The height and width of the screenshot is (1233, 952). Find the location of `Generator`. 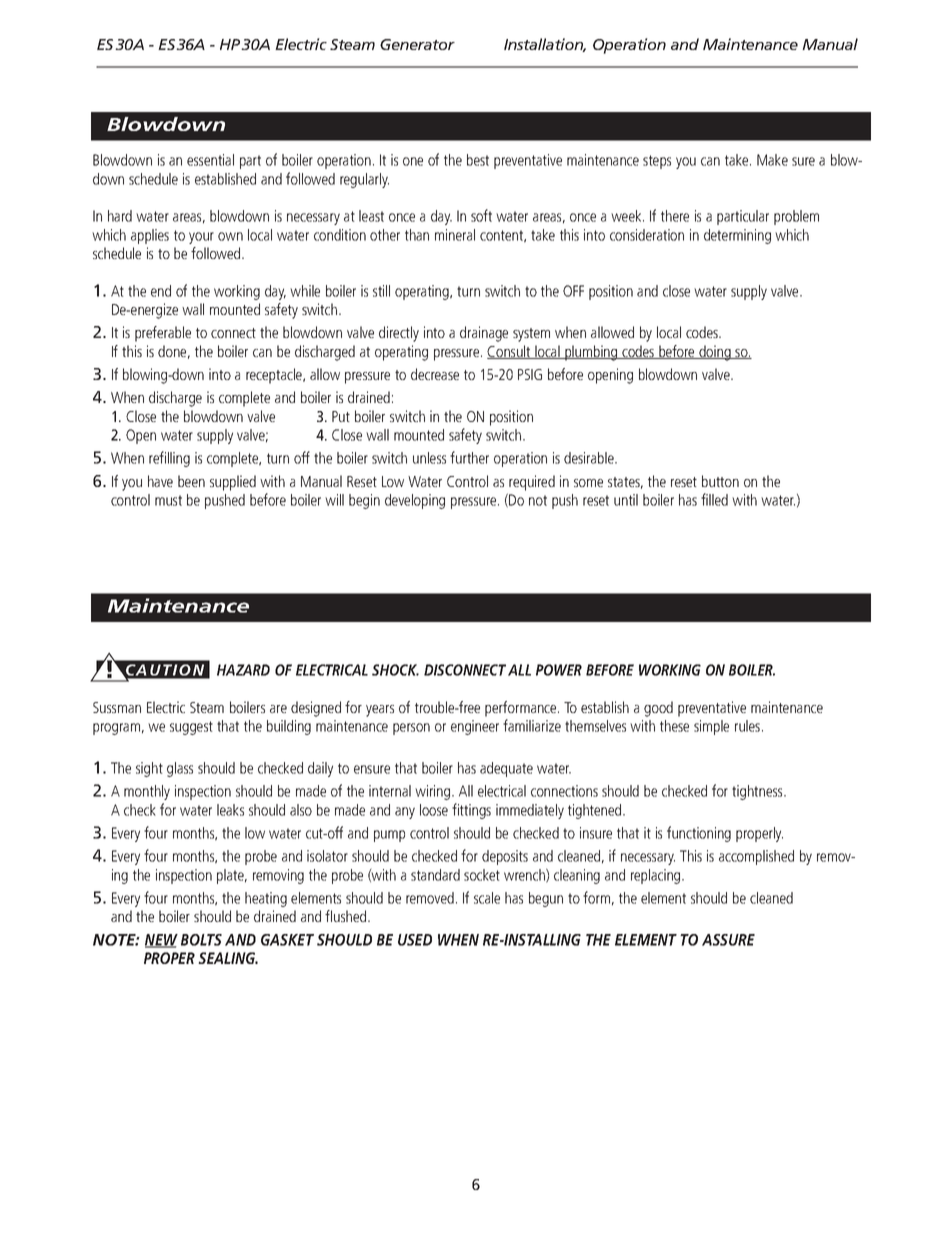

Generator is located at coordinates (417, 44).
